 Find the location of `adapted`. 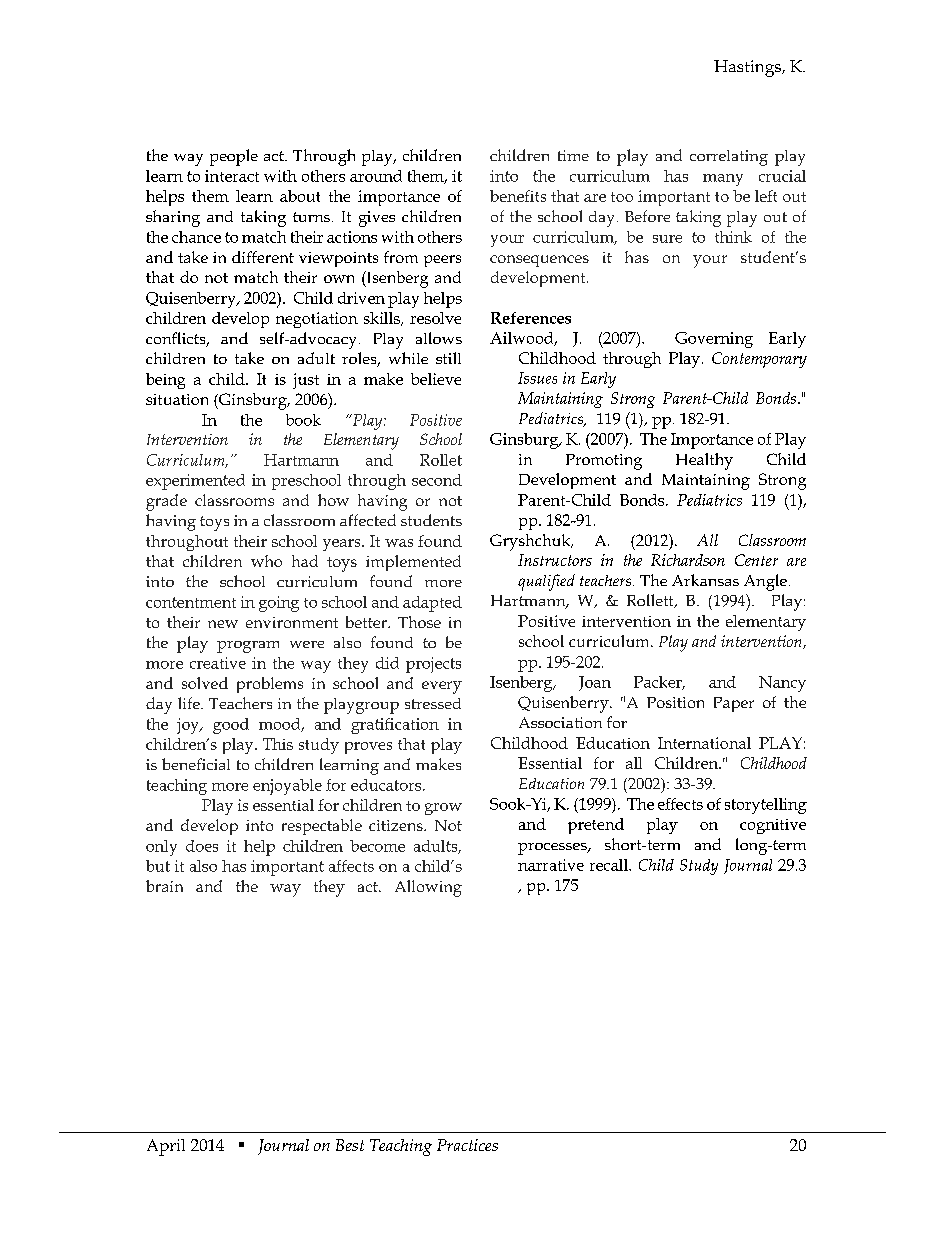

adapted is located at coordinates (432, 604).
